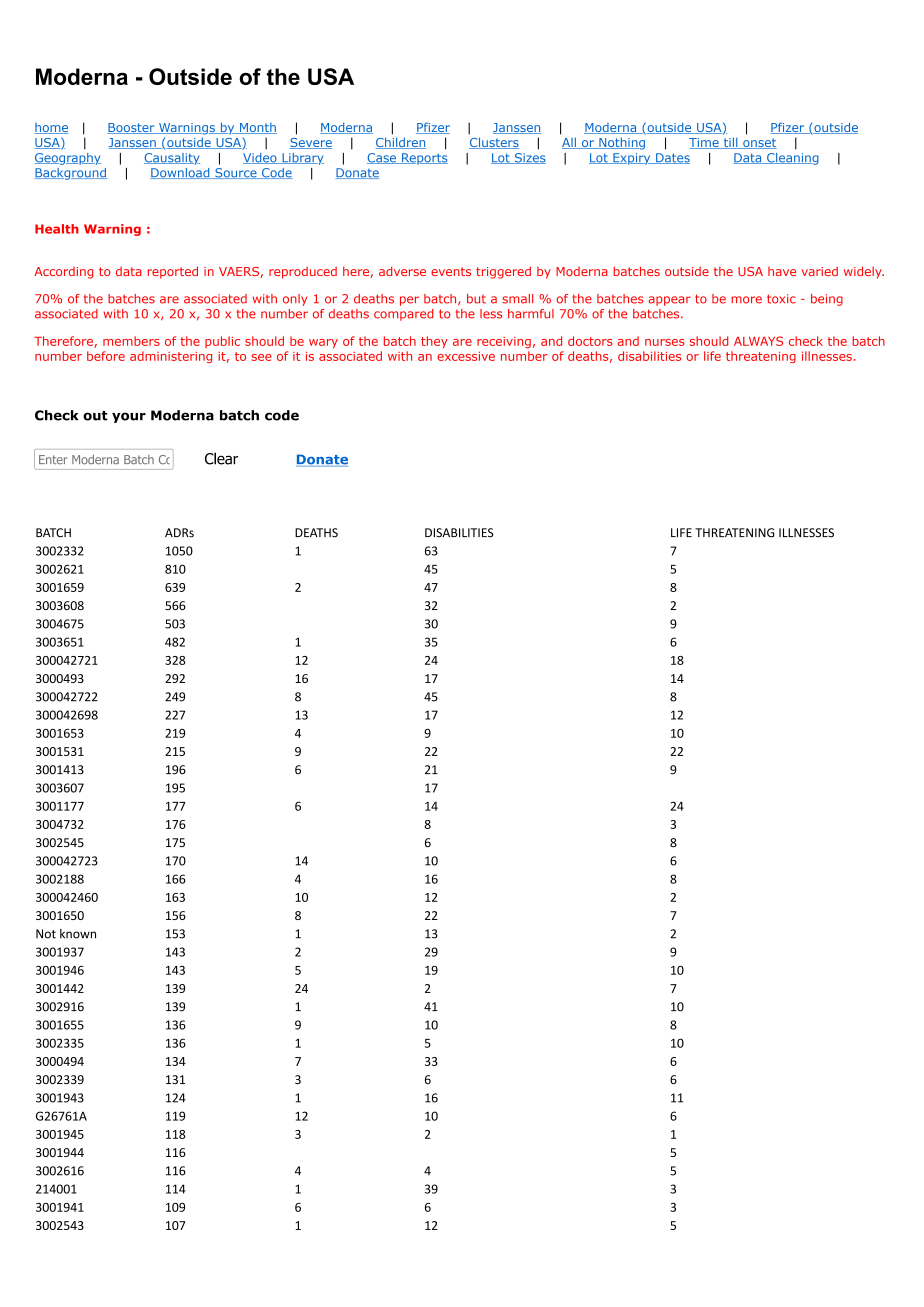  I want to click on Enter, so click(53, 459).
